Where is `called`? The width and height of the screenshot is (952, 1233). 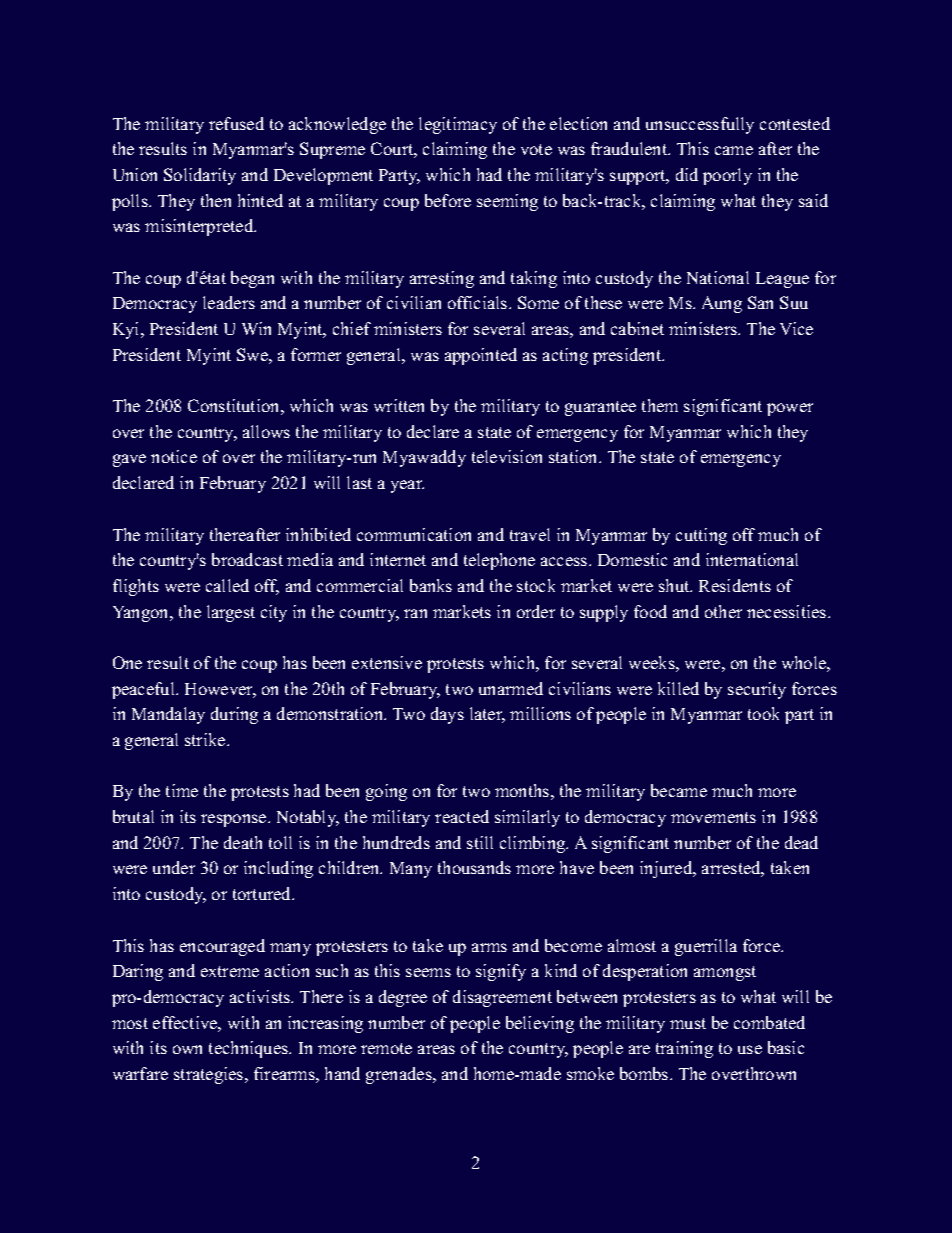
called is located at coordinates (227, 585).
